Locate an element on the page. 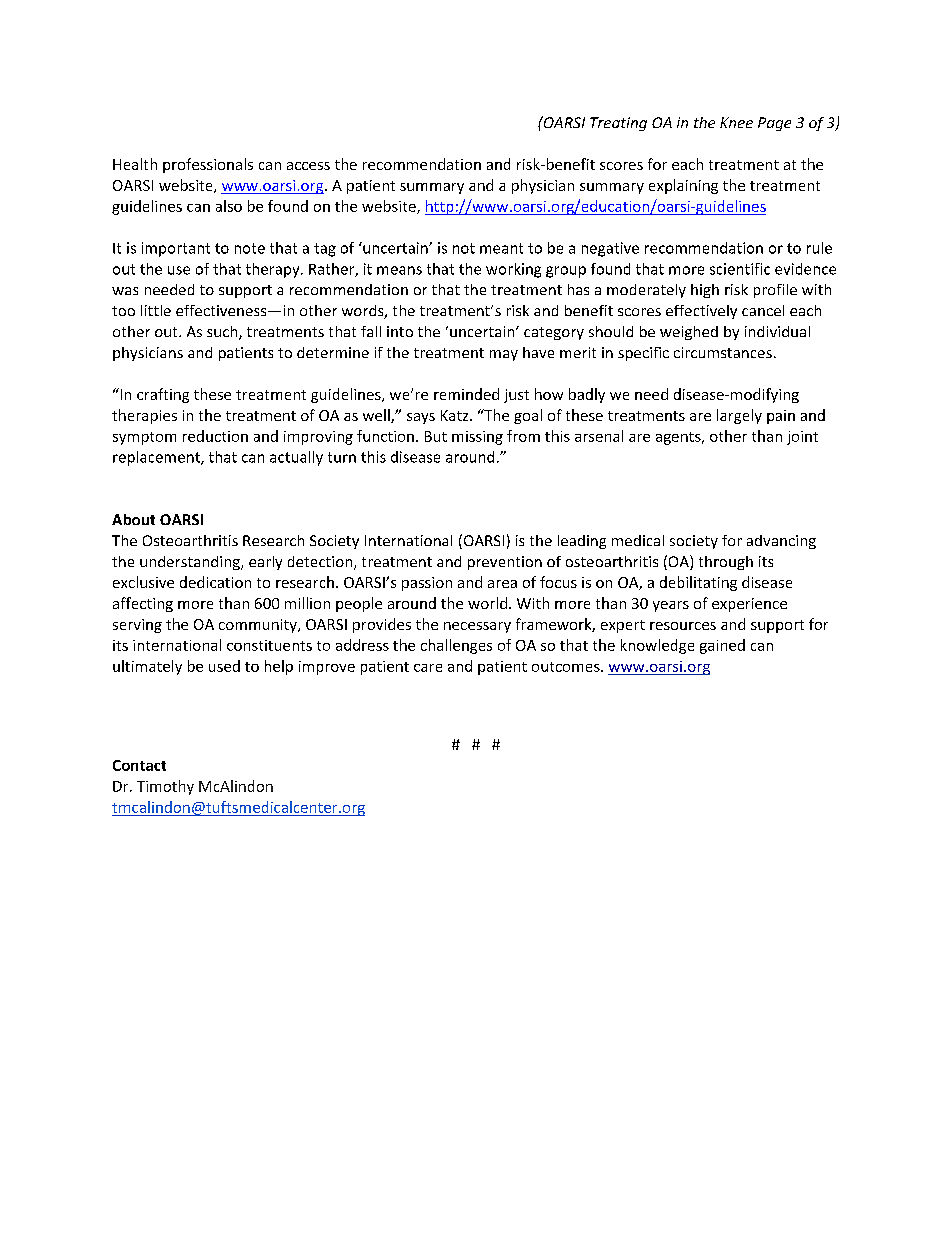  Timothy is located at coordinates (165, 787).
